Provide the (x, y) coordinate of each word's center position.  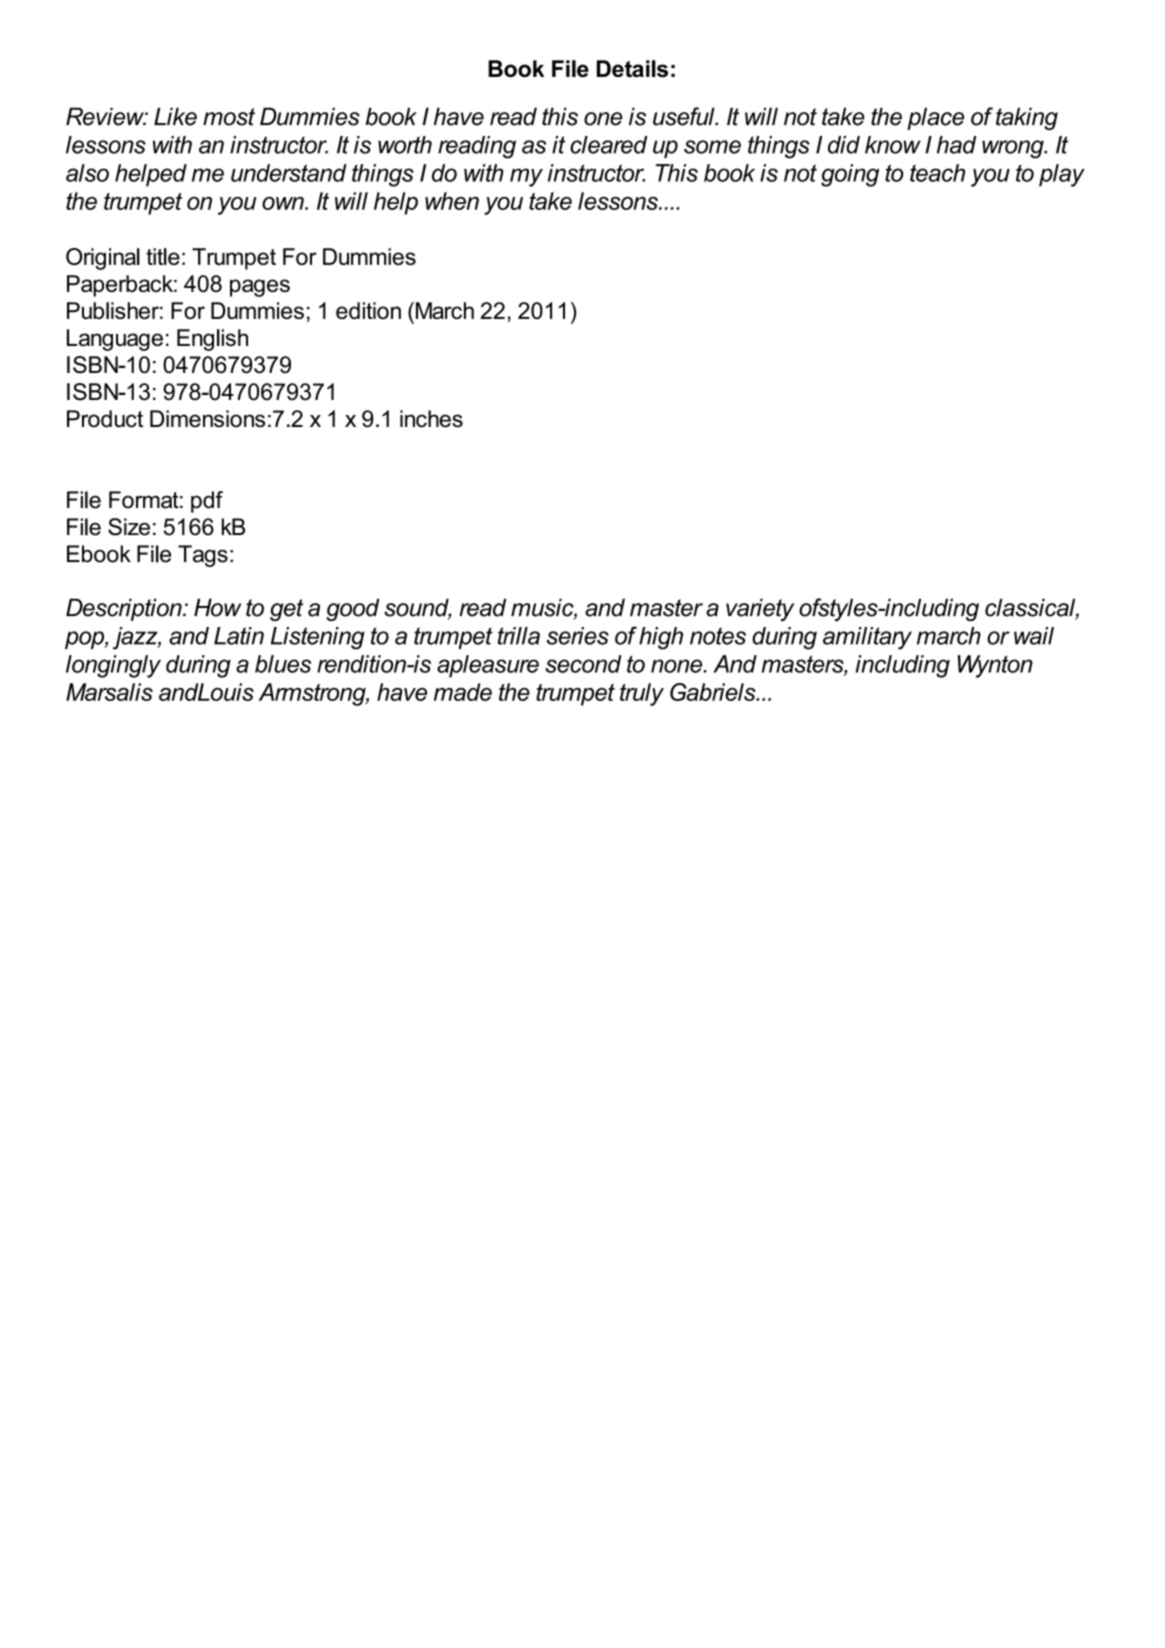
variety (760, 609)
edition (368, 310)
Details (632, 68)
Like (175, 116)
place (935, 118)
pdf (207, 502)
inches (431, 419)
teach (937, 173)
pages (260, 288)
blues (283, 664)
